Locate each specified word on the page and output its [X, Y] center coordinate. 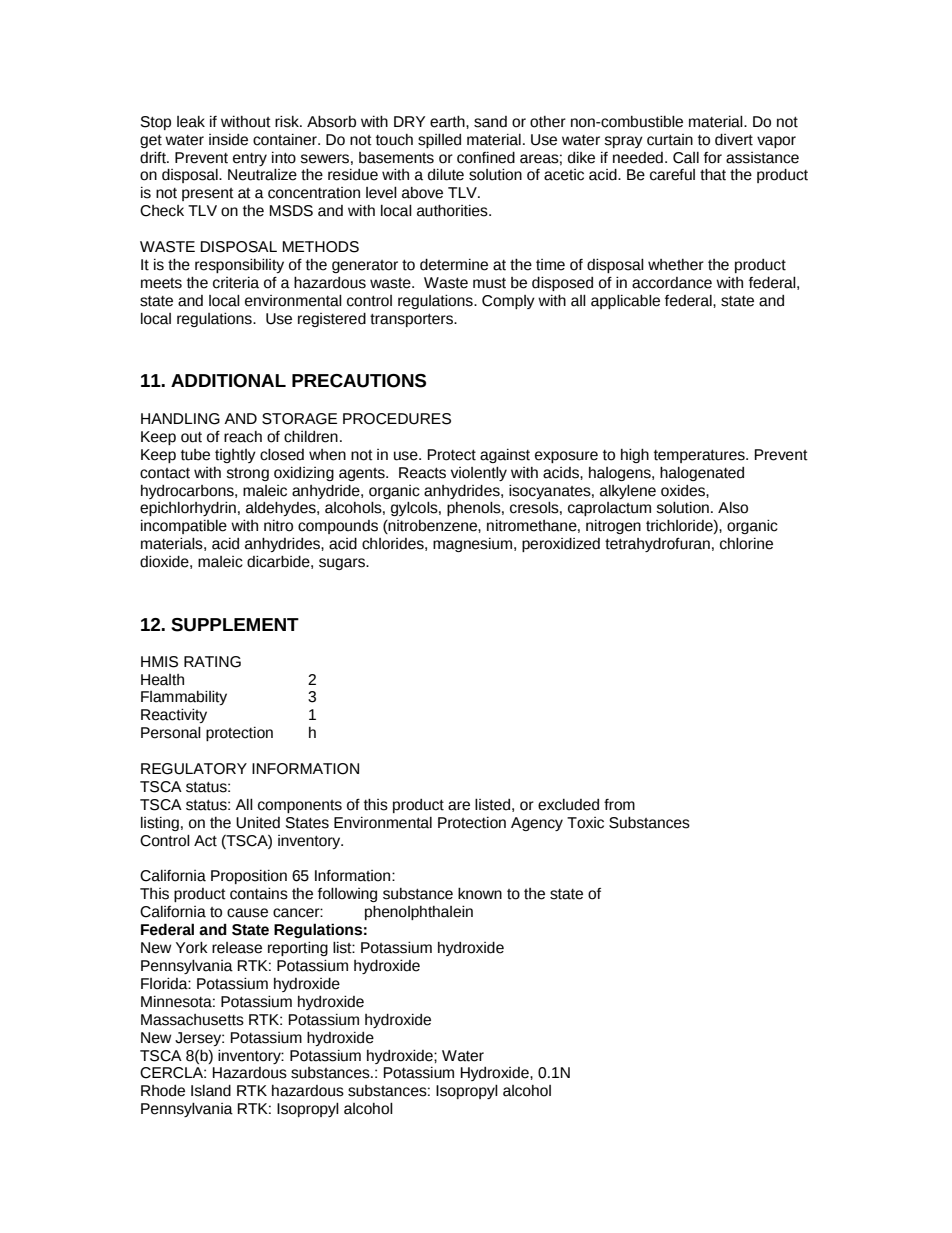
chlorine [746, 544]
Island [211, 1091]
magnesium [474, 545]
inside [228, 140]
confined [486, 158]
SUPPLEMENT [235, 625]
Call [686, 158]
